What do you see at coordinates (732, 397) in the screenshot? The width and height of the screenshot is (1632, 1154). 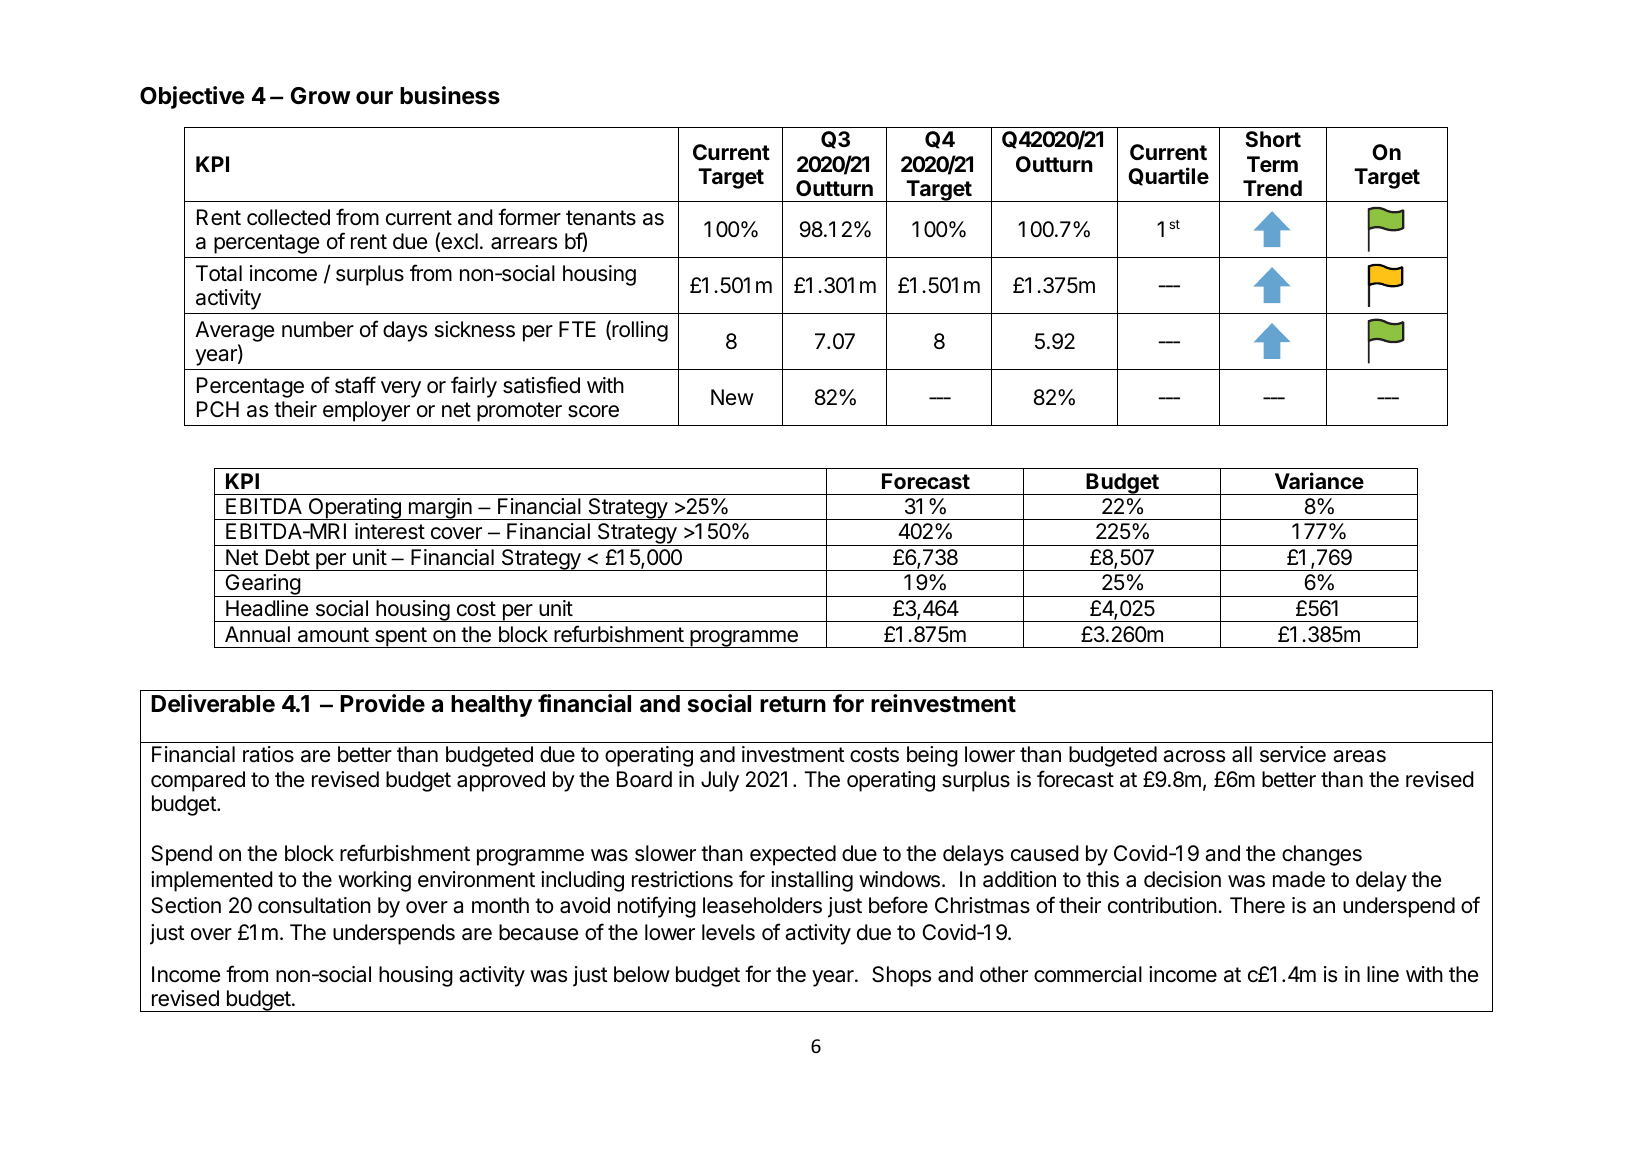 I see `New` at bounding box center [732, 397].
